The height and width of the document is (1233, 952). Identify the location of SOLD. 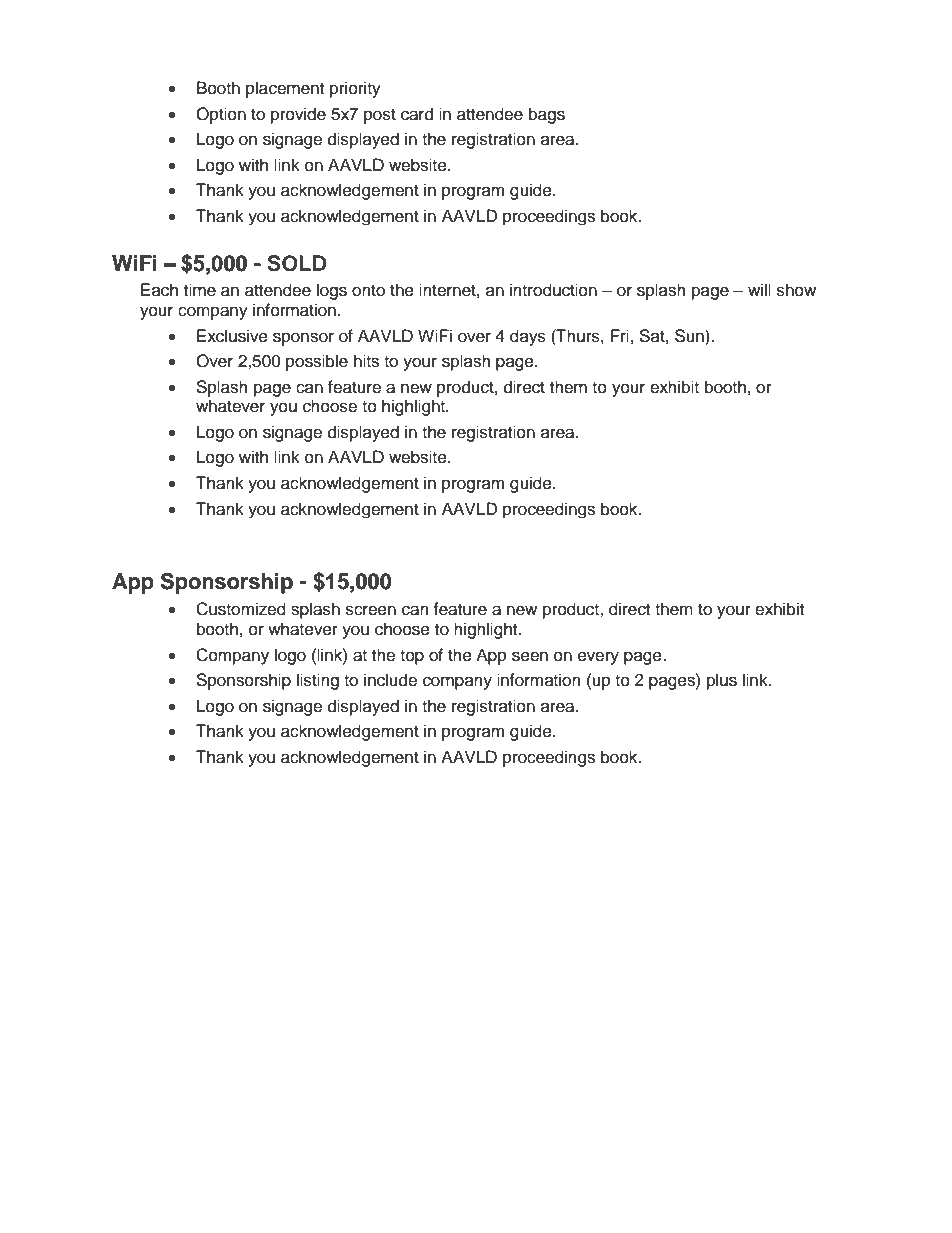
(297, 263).
